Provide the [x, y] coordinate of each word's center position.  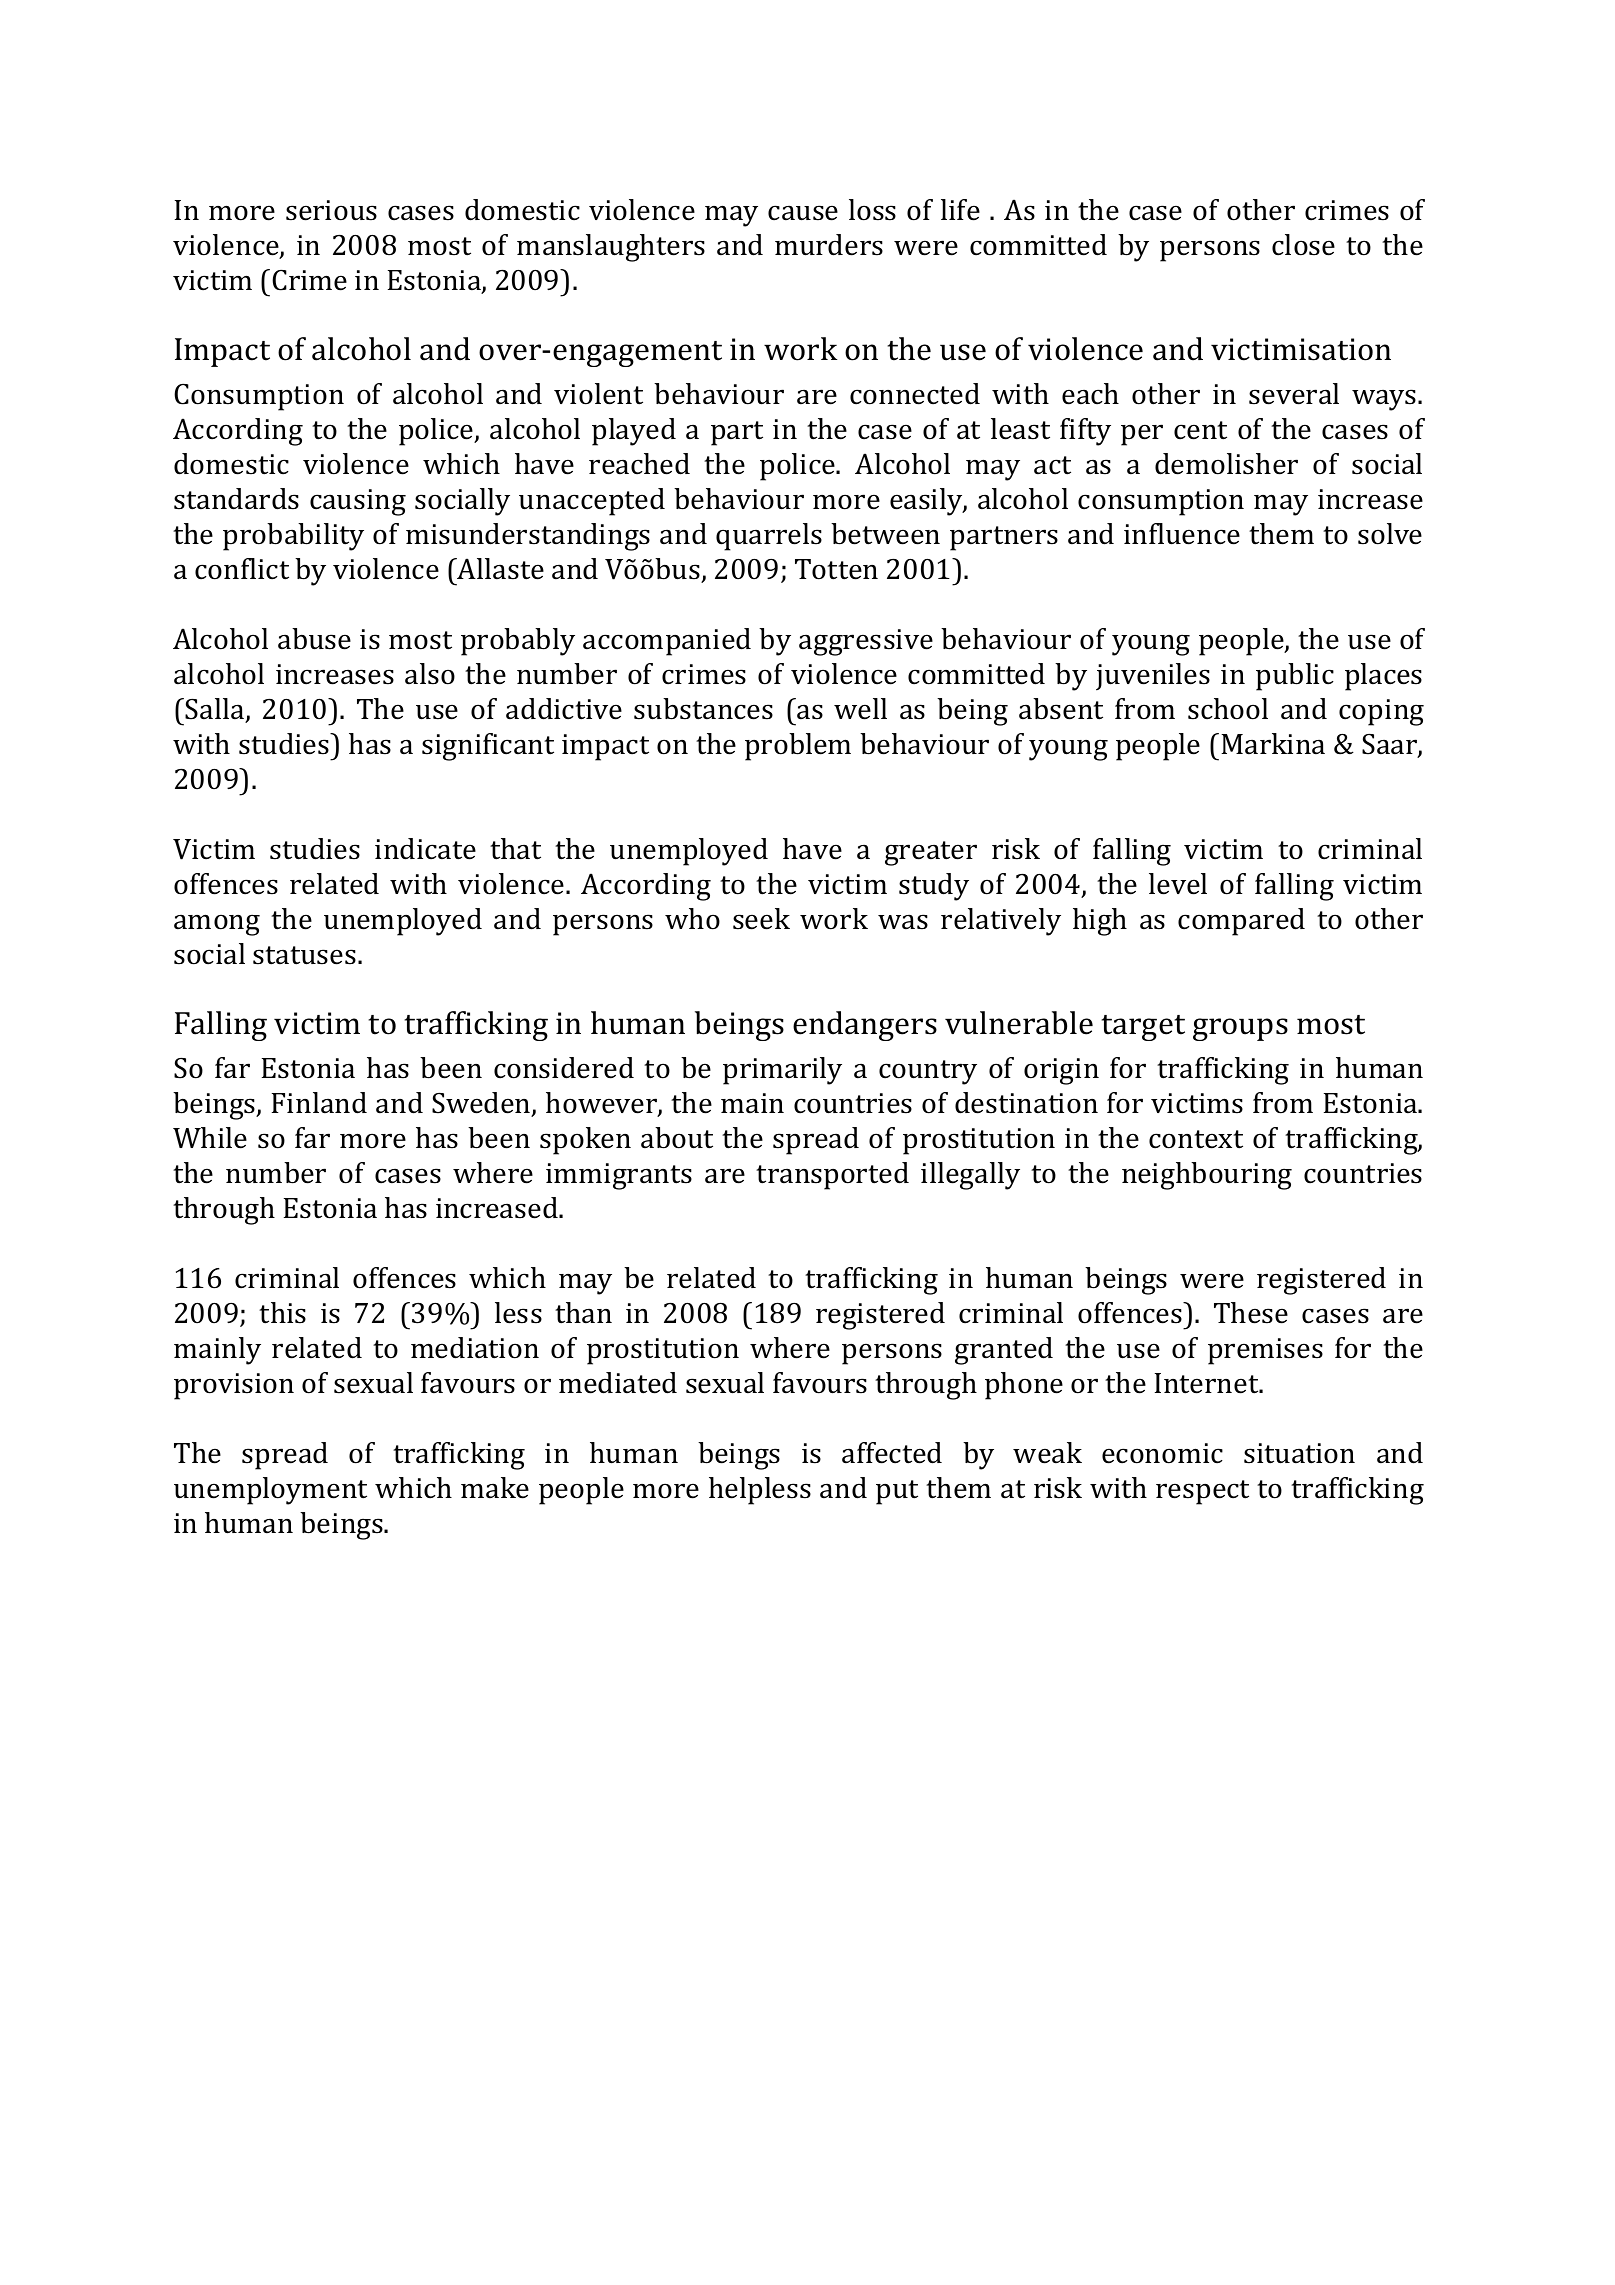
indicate [425, 849]
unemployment [270, 1491]
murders [829, 245]
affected [892, 1453]
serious [331, 210]
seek [761, 919]
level [1178, 884]
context [1196, 1139]
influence [1182, 534]
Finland [319, 1103]
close [1303, 245]
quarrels [769, 537]
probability [293, 537]
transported [832, 1176]
